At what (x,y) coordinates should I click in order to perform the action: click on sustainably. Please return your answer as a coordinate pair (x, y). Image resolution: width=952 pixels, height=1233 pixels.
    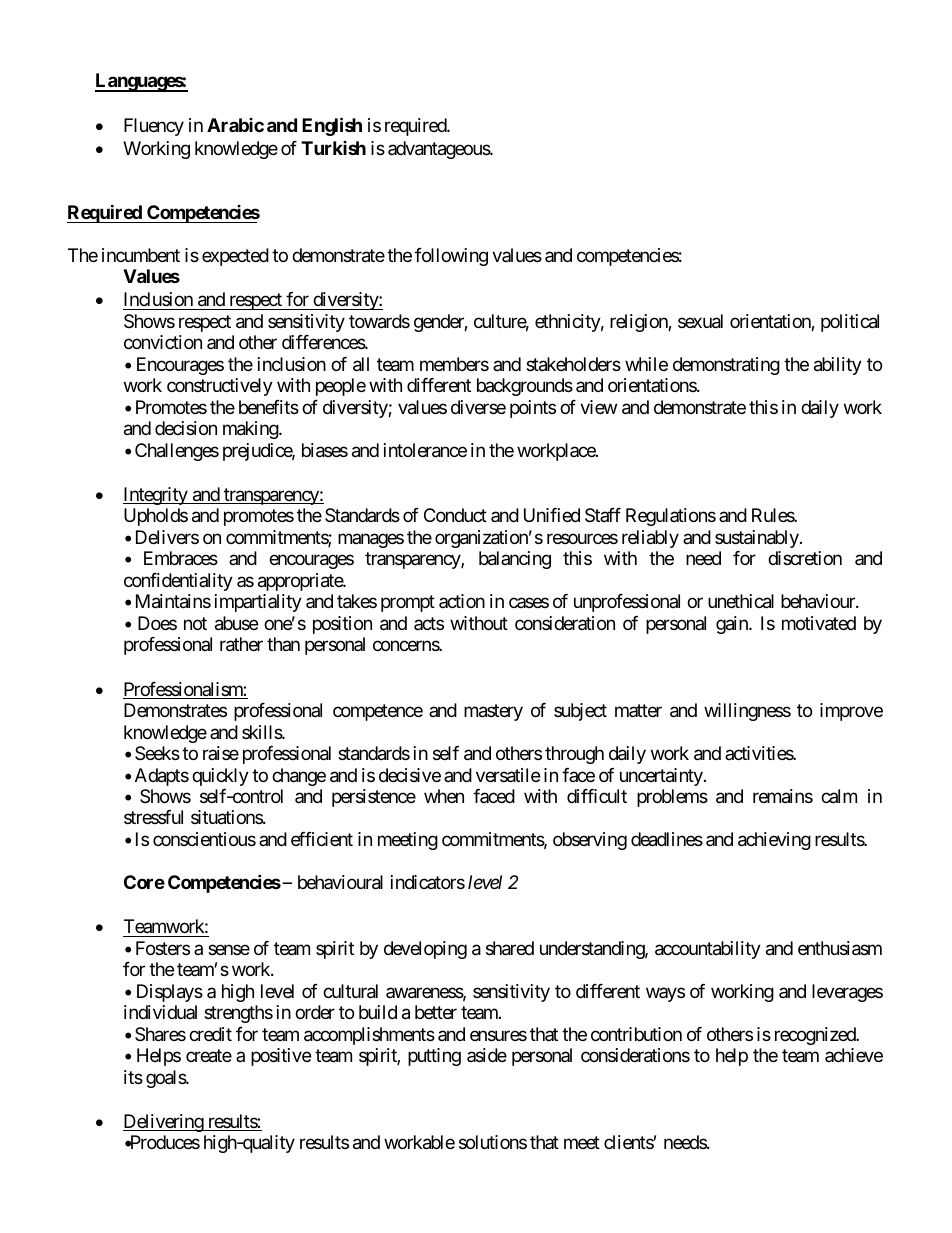
    Looking at the image, I should click on (757, 539).
